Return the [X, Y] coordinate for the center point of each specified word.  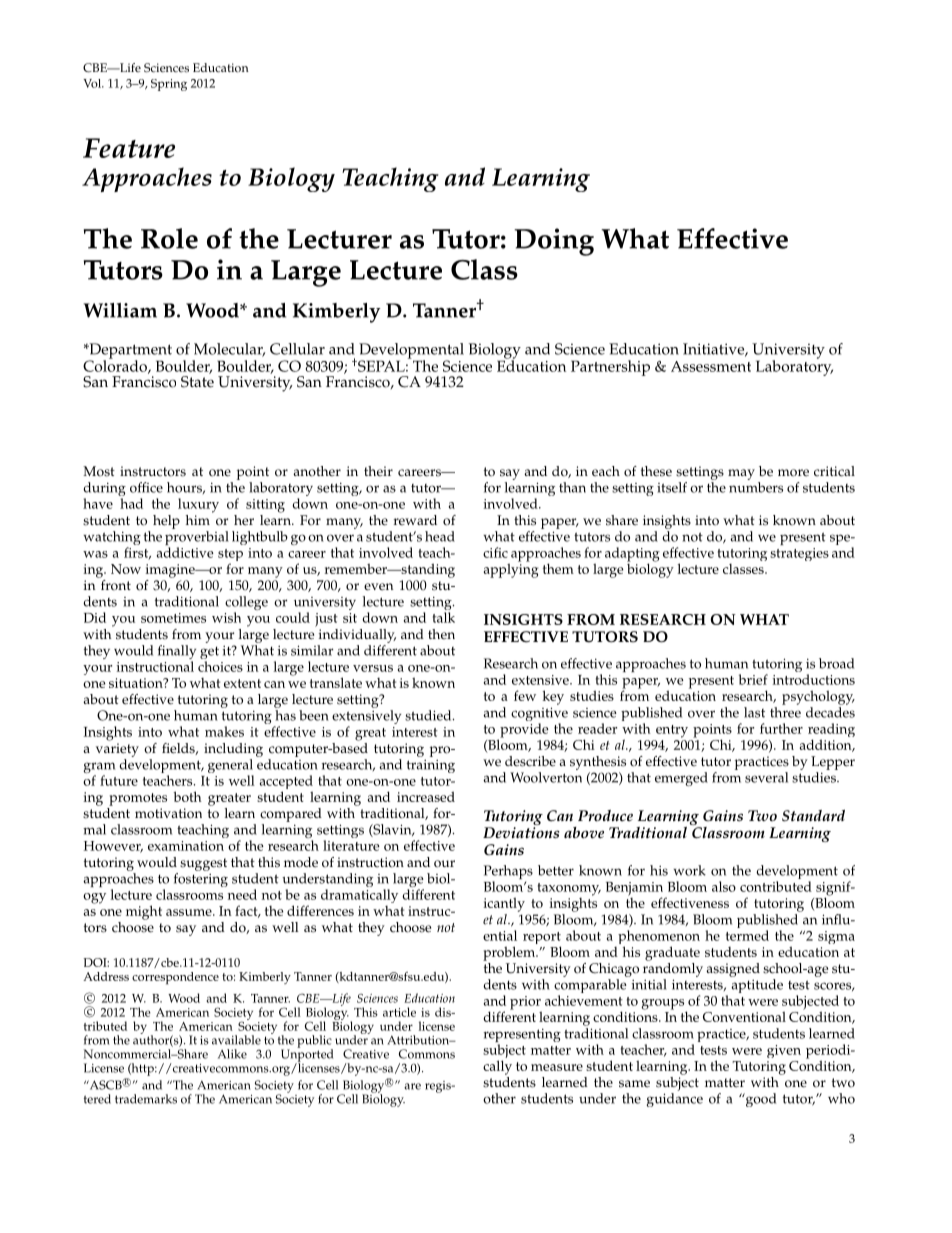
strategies [799, 554]
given [784, 1051]
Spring [169, 85]
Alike [232, 1054]
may [741, 474]
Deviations [521, 833]
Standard [813, 816]
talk [444, 617]
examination [186, 846]
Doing [554, 242]
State [197, 382]
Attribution [419, 1040]
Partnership [610, 368]
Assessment [711, 366]
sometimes [173, 618]
